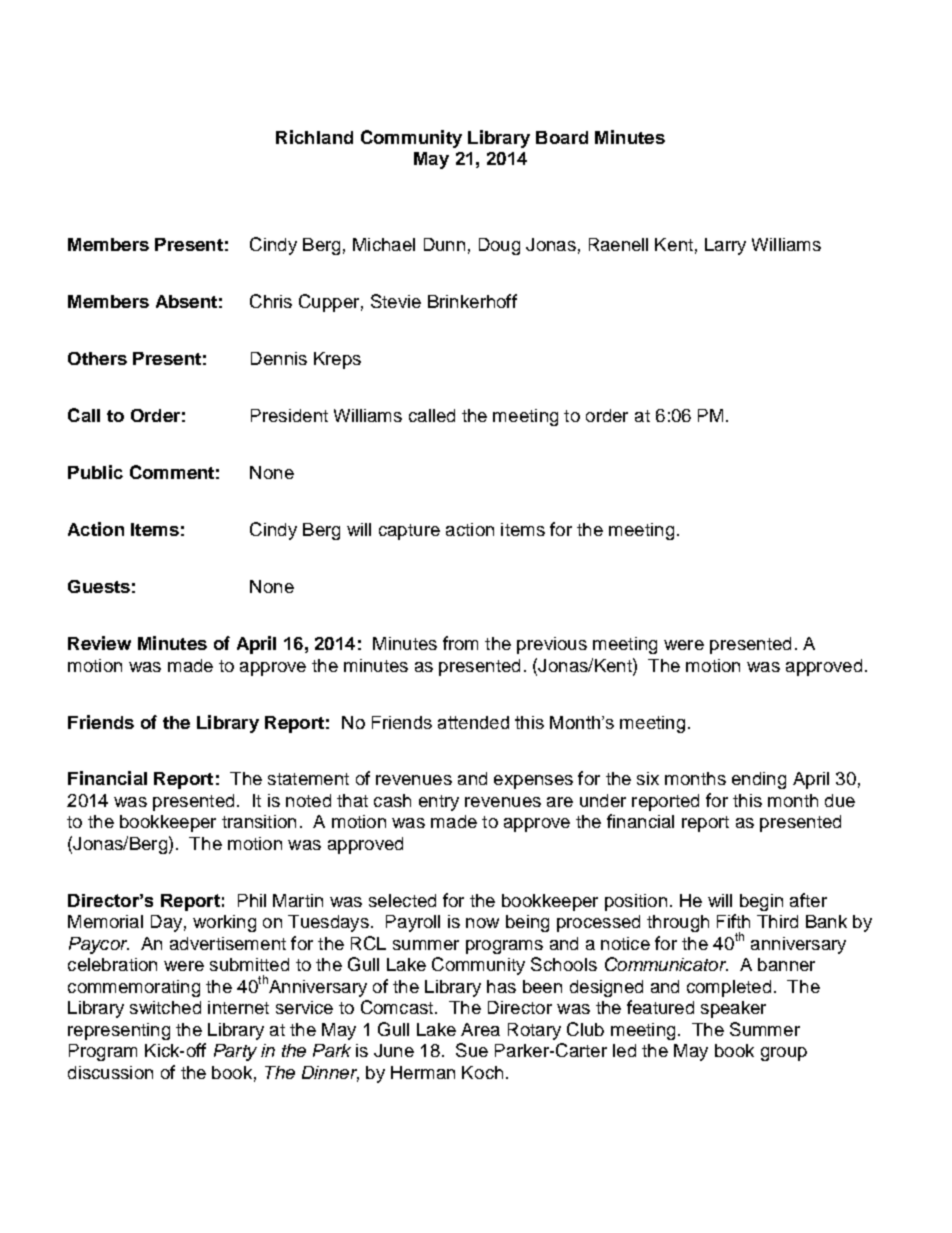 This page has width=952, height=1233. I want to click on ending, so click(759, 780).
